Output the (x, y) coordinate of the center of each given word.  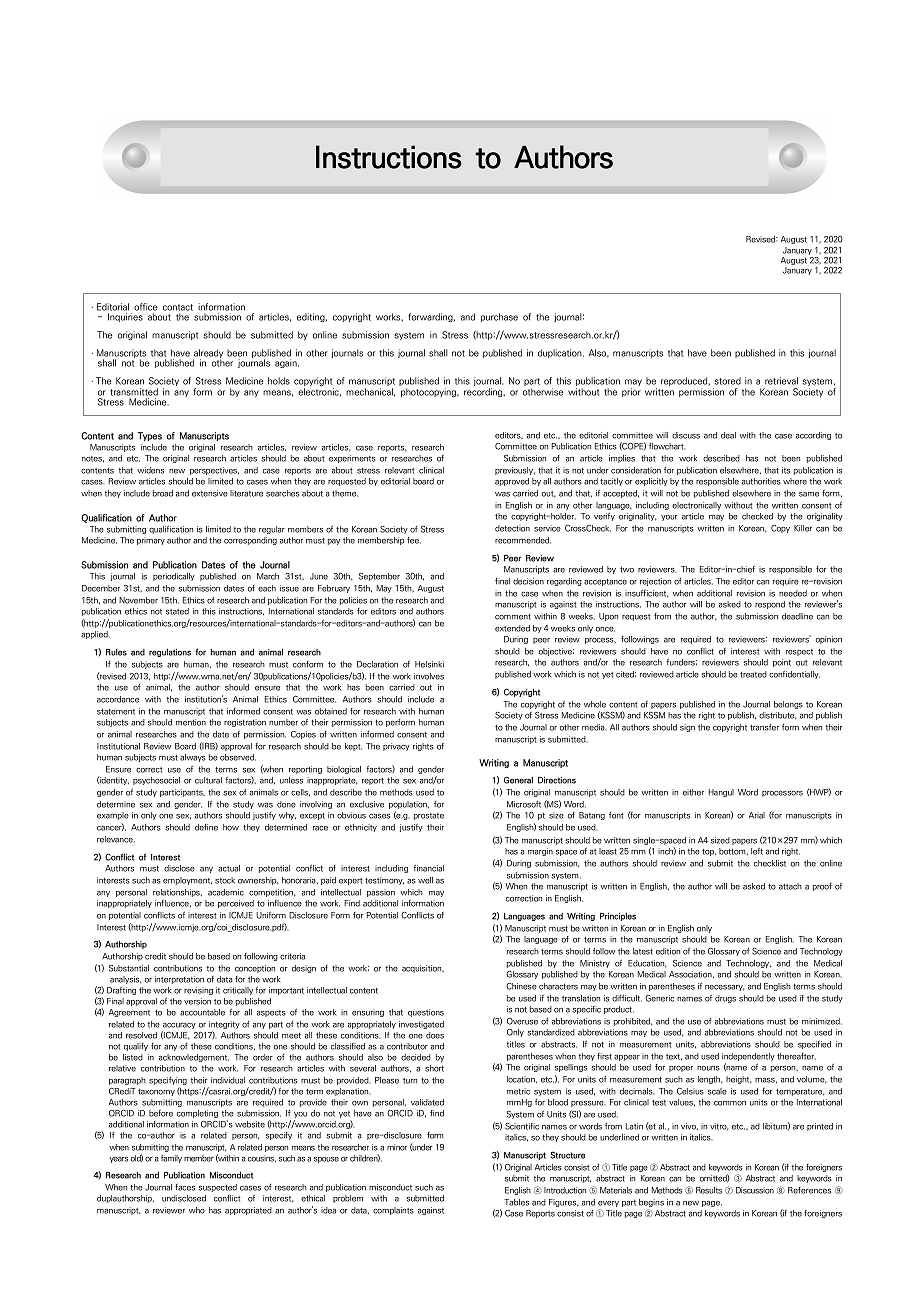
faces (185, 1187)
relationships (177, 893)
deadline (797, 616)
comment (513, 617)
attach (790, 886)
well (425, 880)
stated (177, 611)
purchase (499, 317)
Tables (516, 1202)
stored (727, 381)
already (208, 355)
